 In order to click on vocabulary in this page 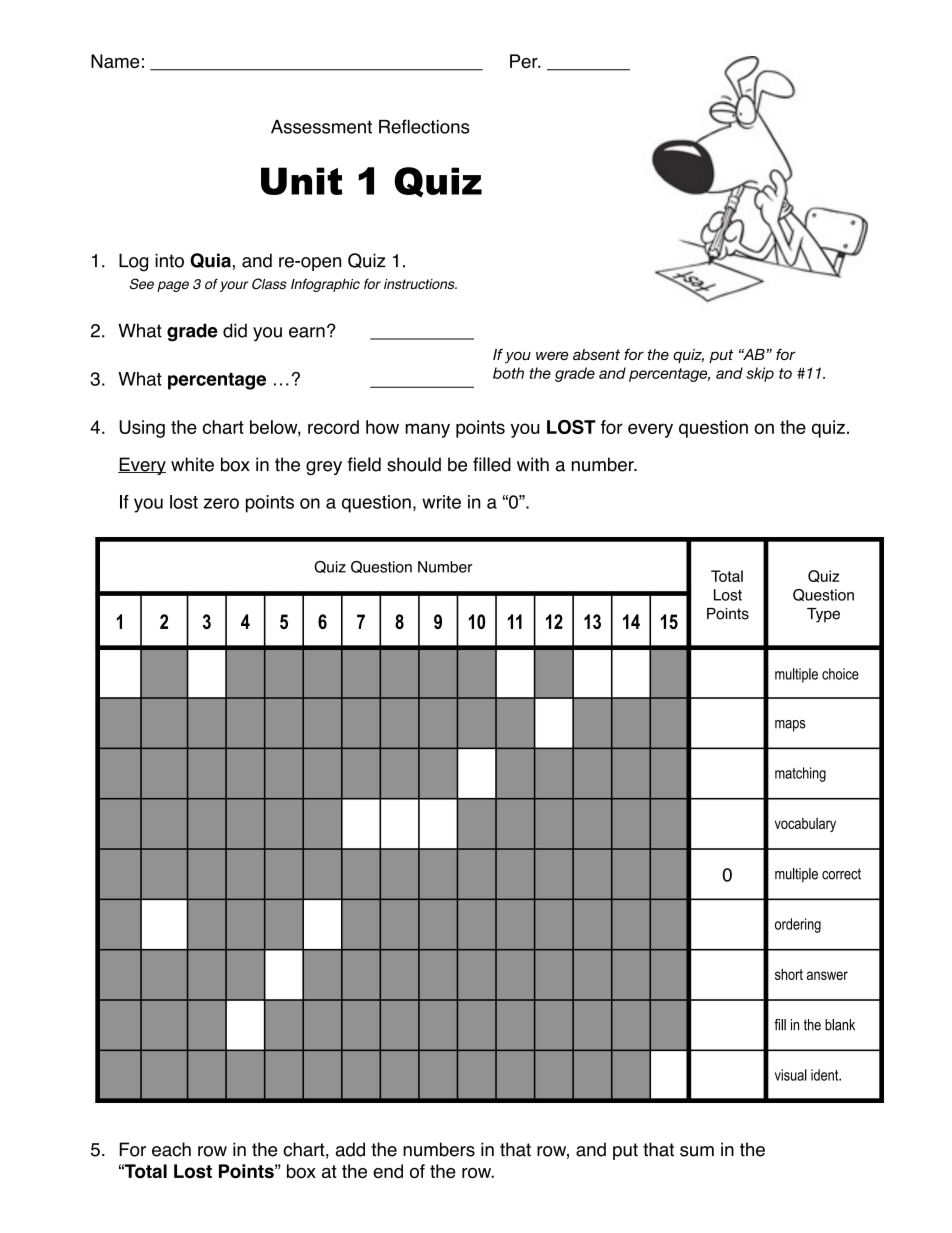, I will do `click(805, 824)`.
